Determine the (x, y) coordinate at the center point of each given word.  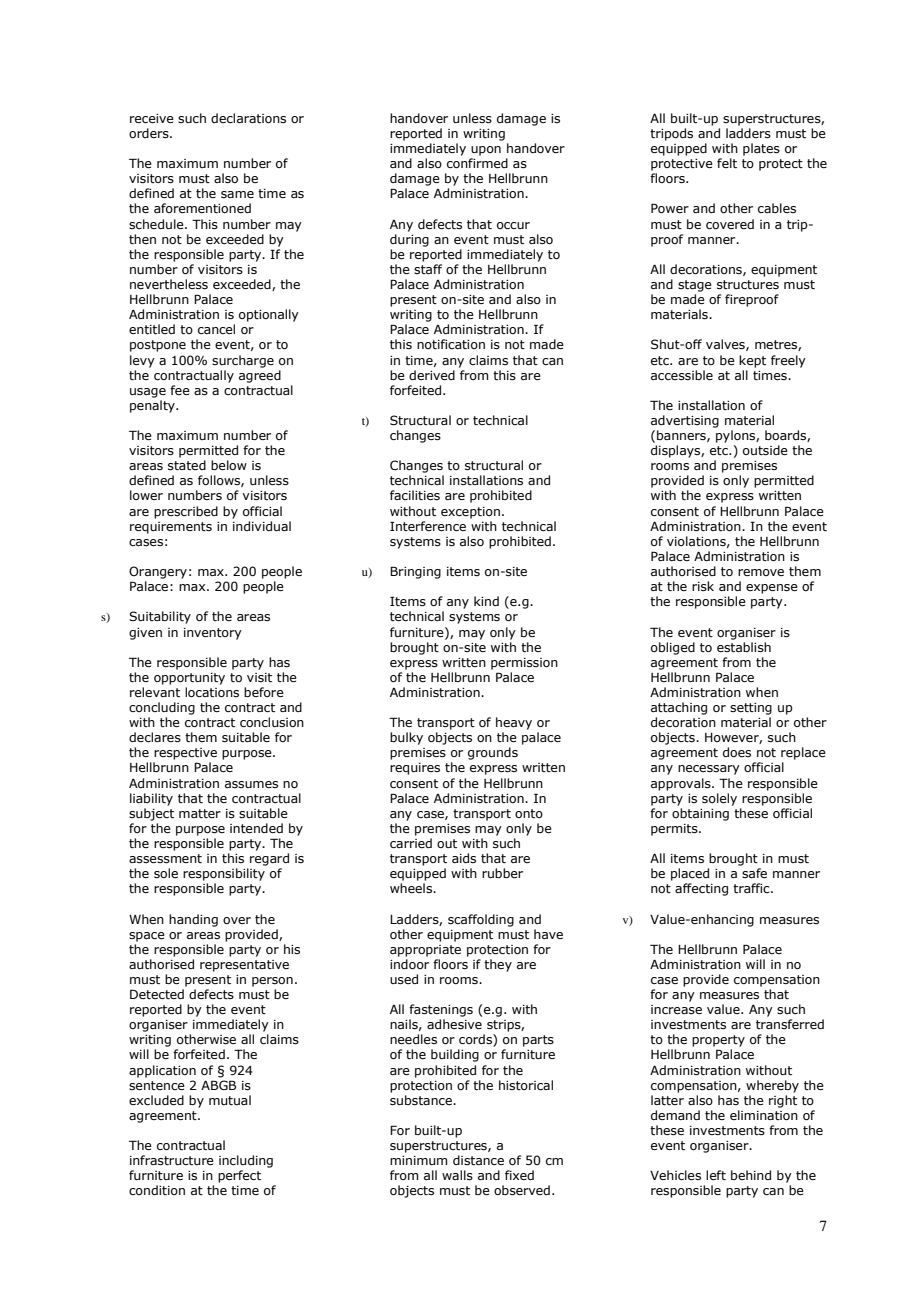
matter (200, 813)
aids (464, 858)
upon (486, 151)
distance (478, 1160)
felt (727, 163)
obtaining (700, 814)
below (229, 465)
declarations (248, 118)
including (246, 1161)
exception (470, 513)
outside (765, 450)
